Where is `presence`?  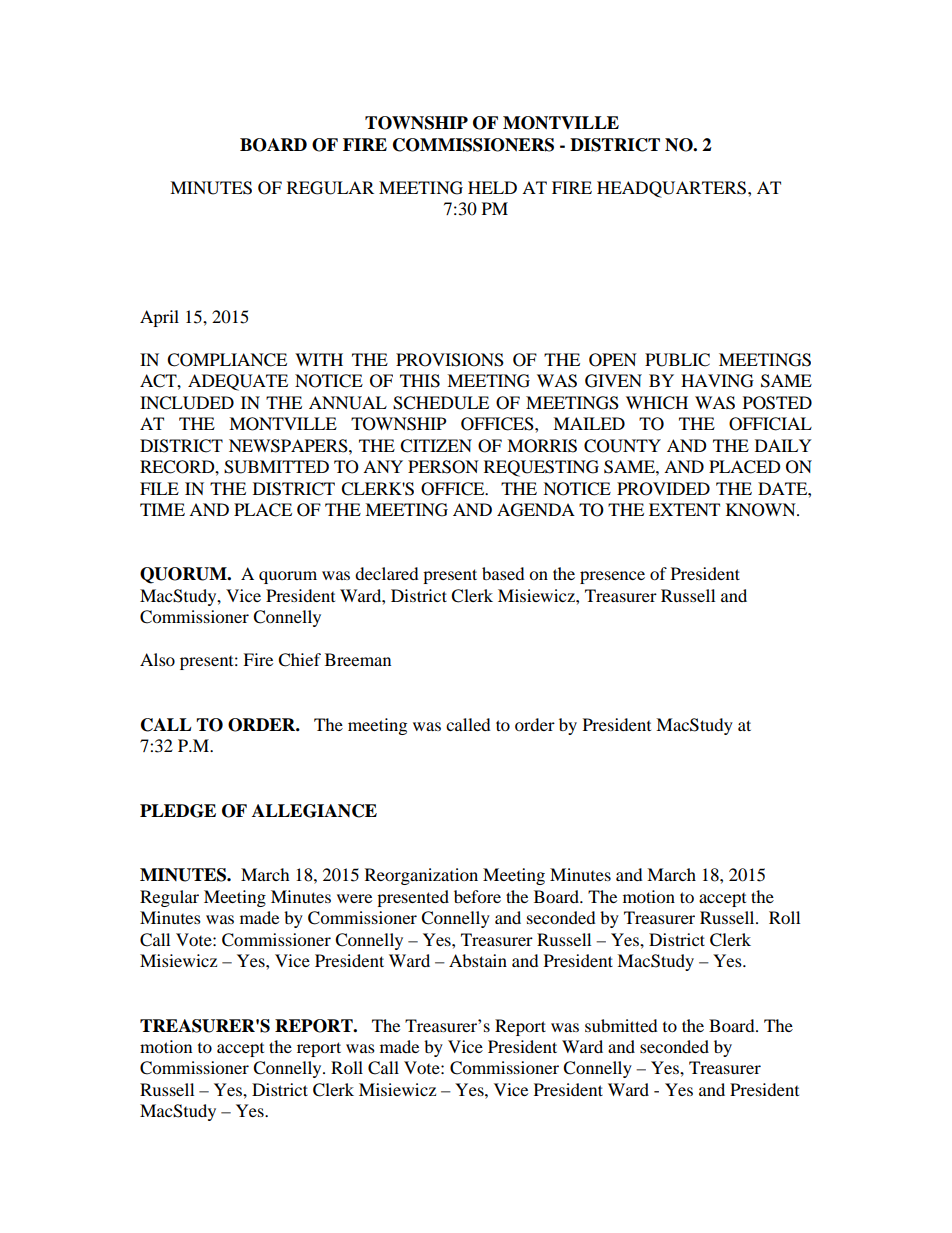 presence is located at coordinates (612, 577).
